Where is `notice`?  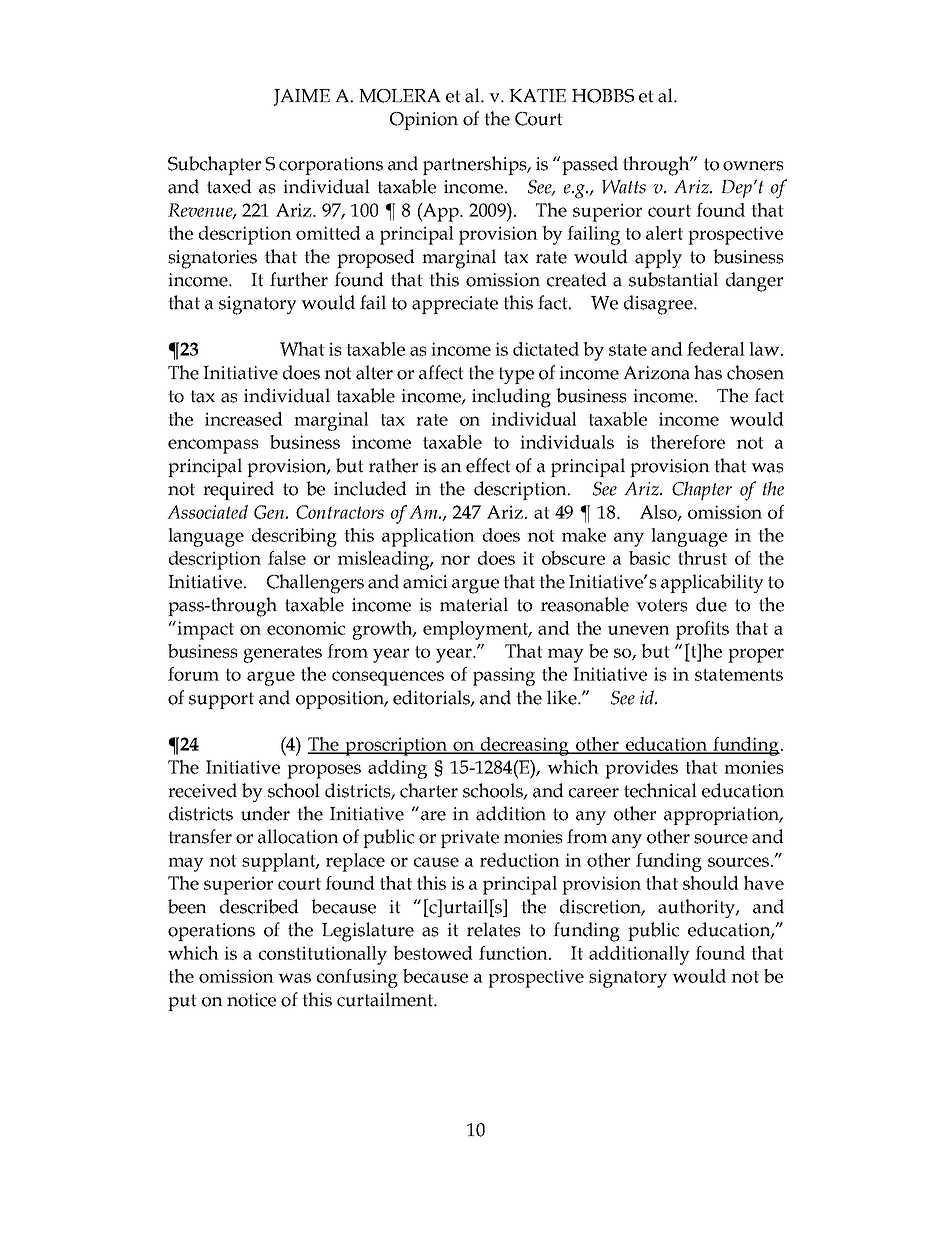
notice is located at coordinates (251, 1000).
